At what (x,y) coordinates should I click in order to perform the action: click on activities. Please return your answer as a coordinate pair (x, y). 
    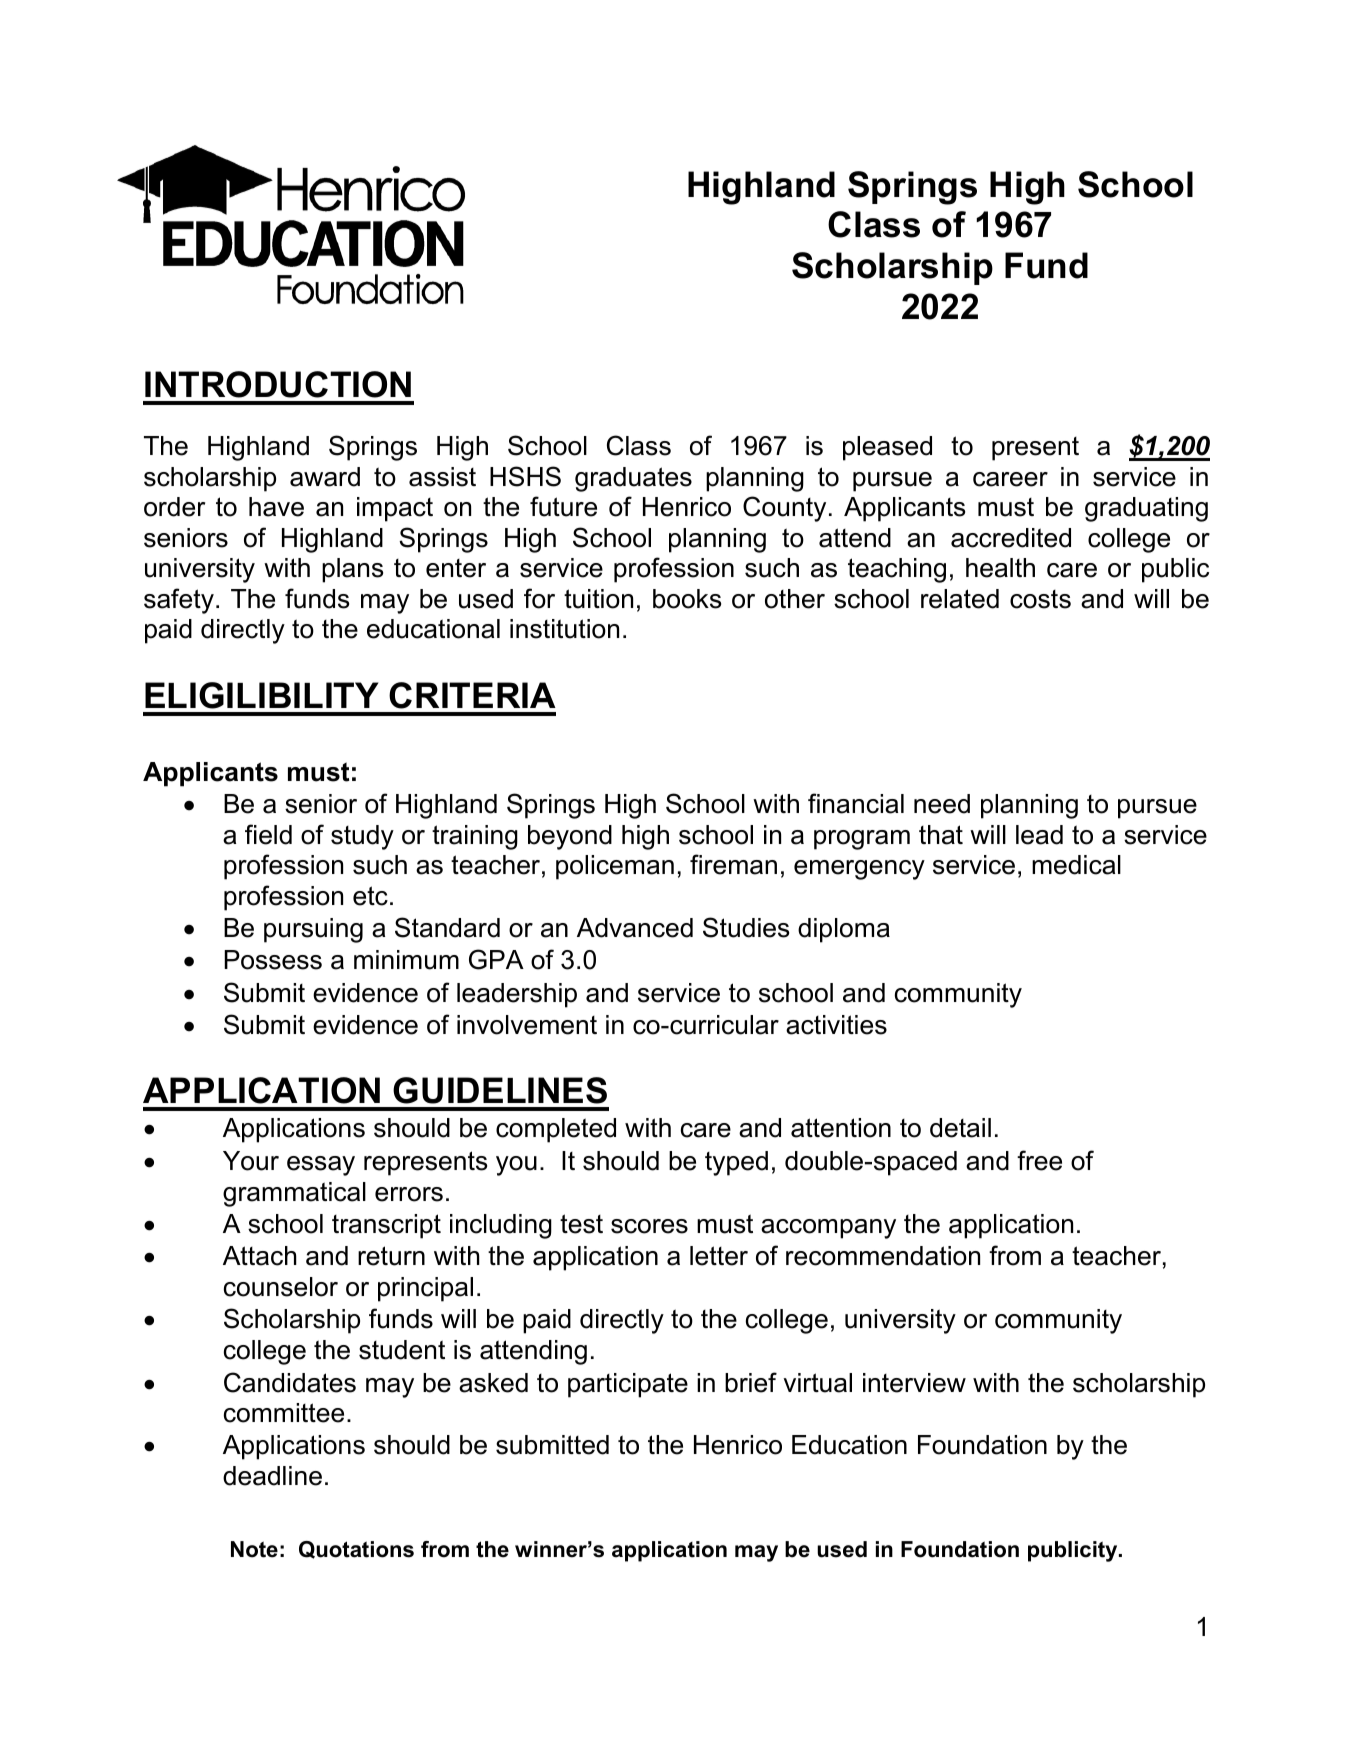
    Looking at the image, I should click on (836, 1025).
